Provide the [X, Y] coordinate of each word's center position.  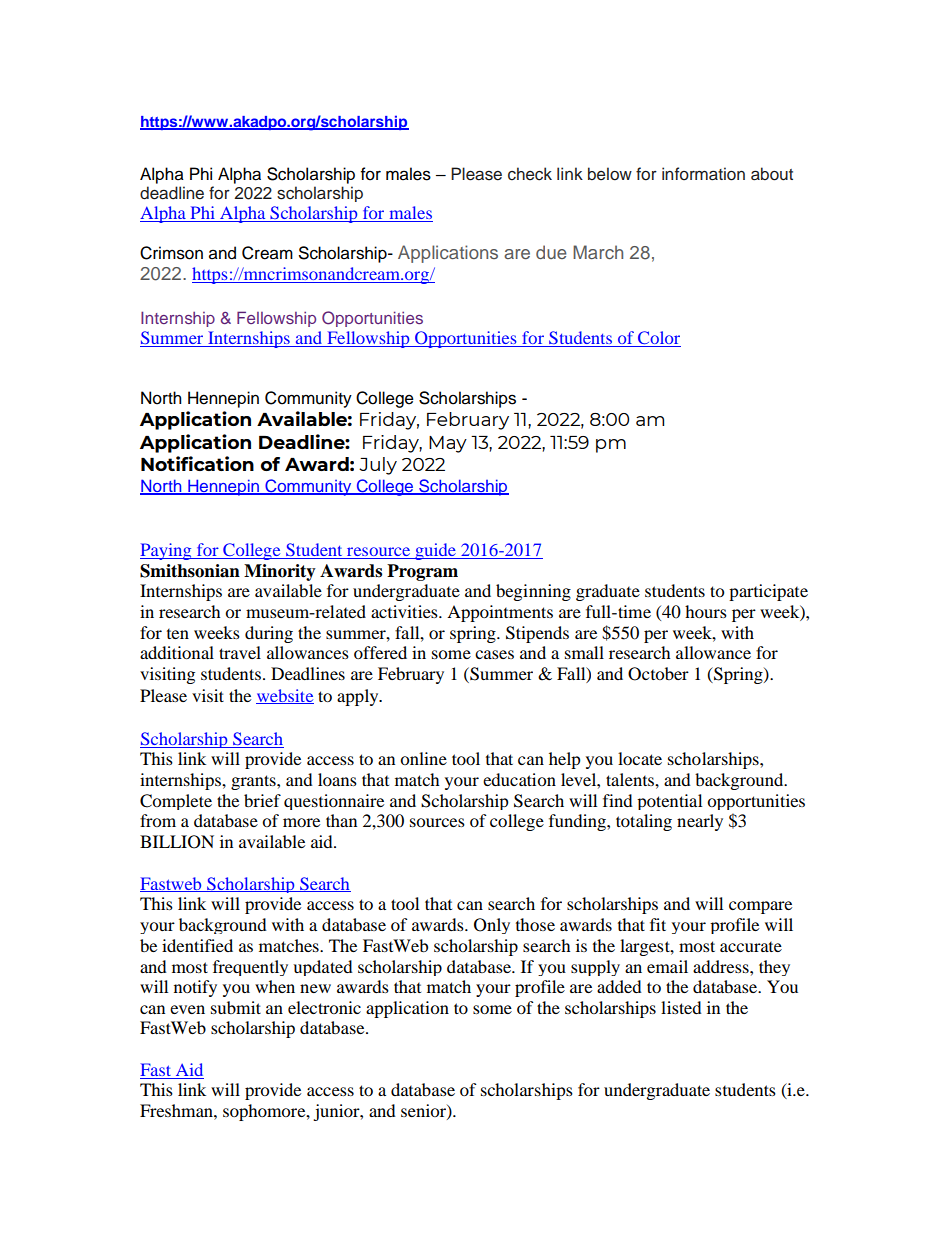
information [703, 174]
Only [492, 926]
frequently [250, 968]
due [551, 252]
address [722, 966]
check [530, 174]
